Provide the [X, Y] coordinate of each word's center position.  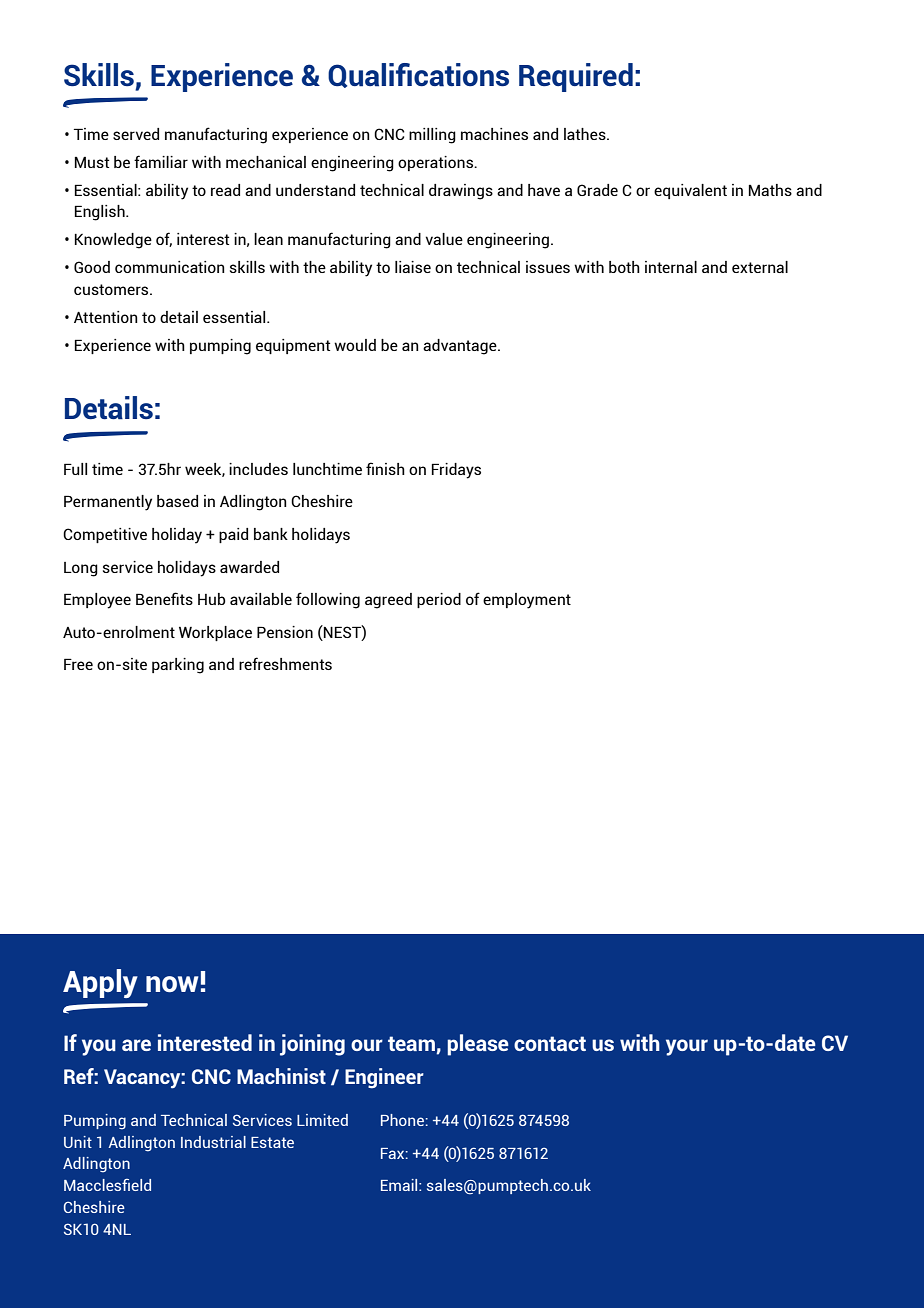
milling [432, 136]
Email [400, 1185]
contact [550, 1043]
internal [671, 267]
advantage [461, 347]
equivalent [690, 191]
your [687, 1047]
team [412, 1045]
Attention [106, 317]
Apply [100, 983]
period [439, 600]
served [136, 134]
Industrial [213, 1142]
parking [178, 666]
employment [527, 601]
